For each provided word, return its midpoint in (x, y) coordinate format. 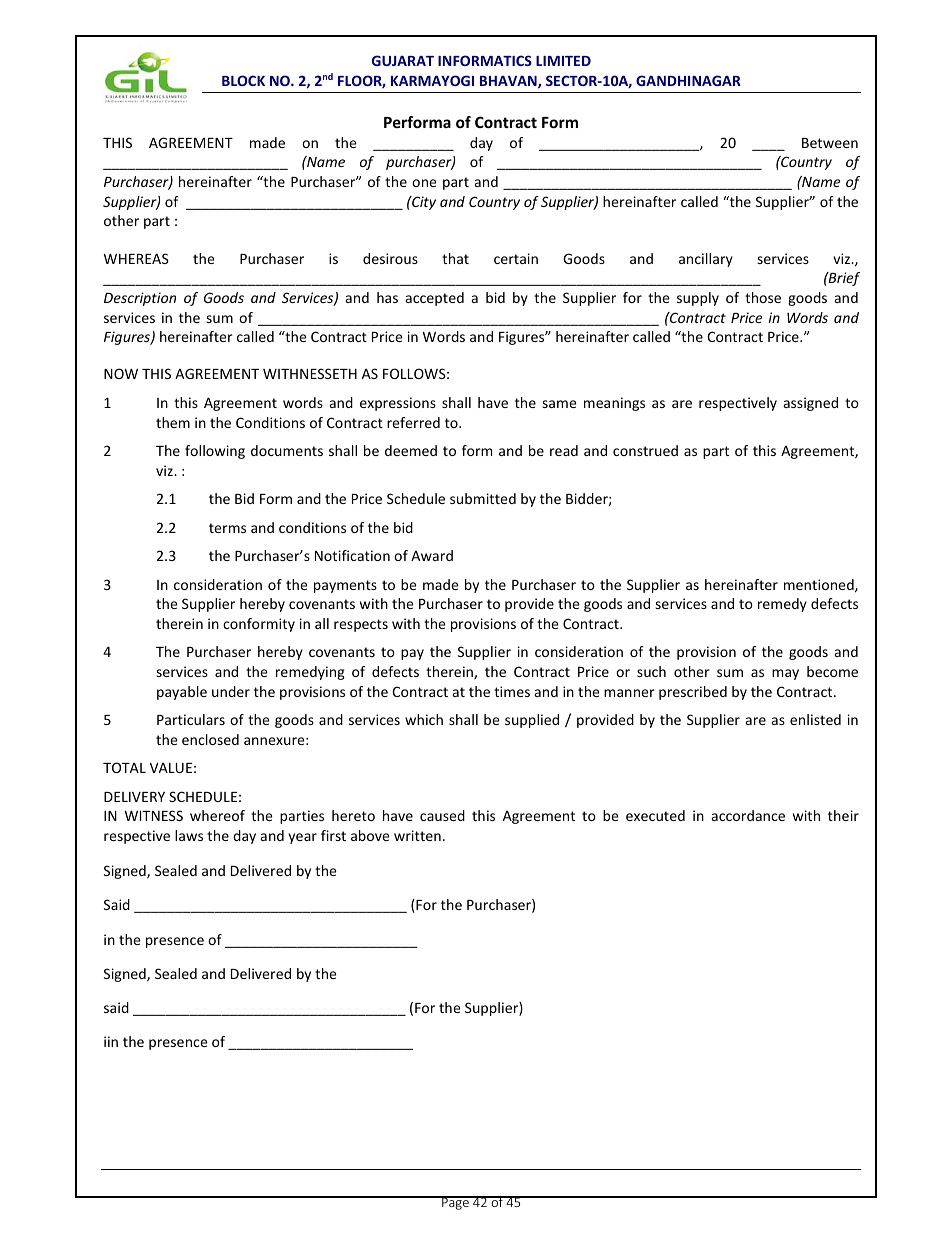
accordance (748, 815)
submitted (483, 498)
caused (442, 815)
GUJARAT (403, 60)
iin (111, 1041)
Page (455, 1203)
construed (645, 450)
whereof (217, 815)
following (215, 452)
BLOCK (243, 80)
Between (830, 143)
